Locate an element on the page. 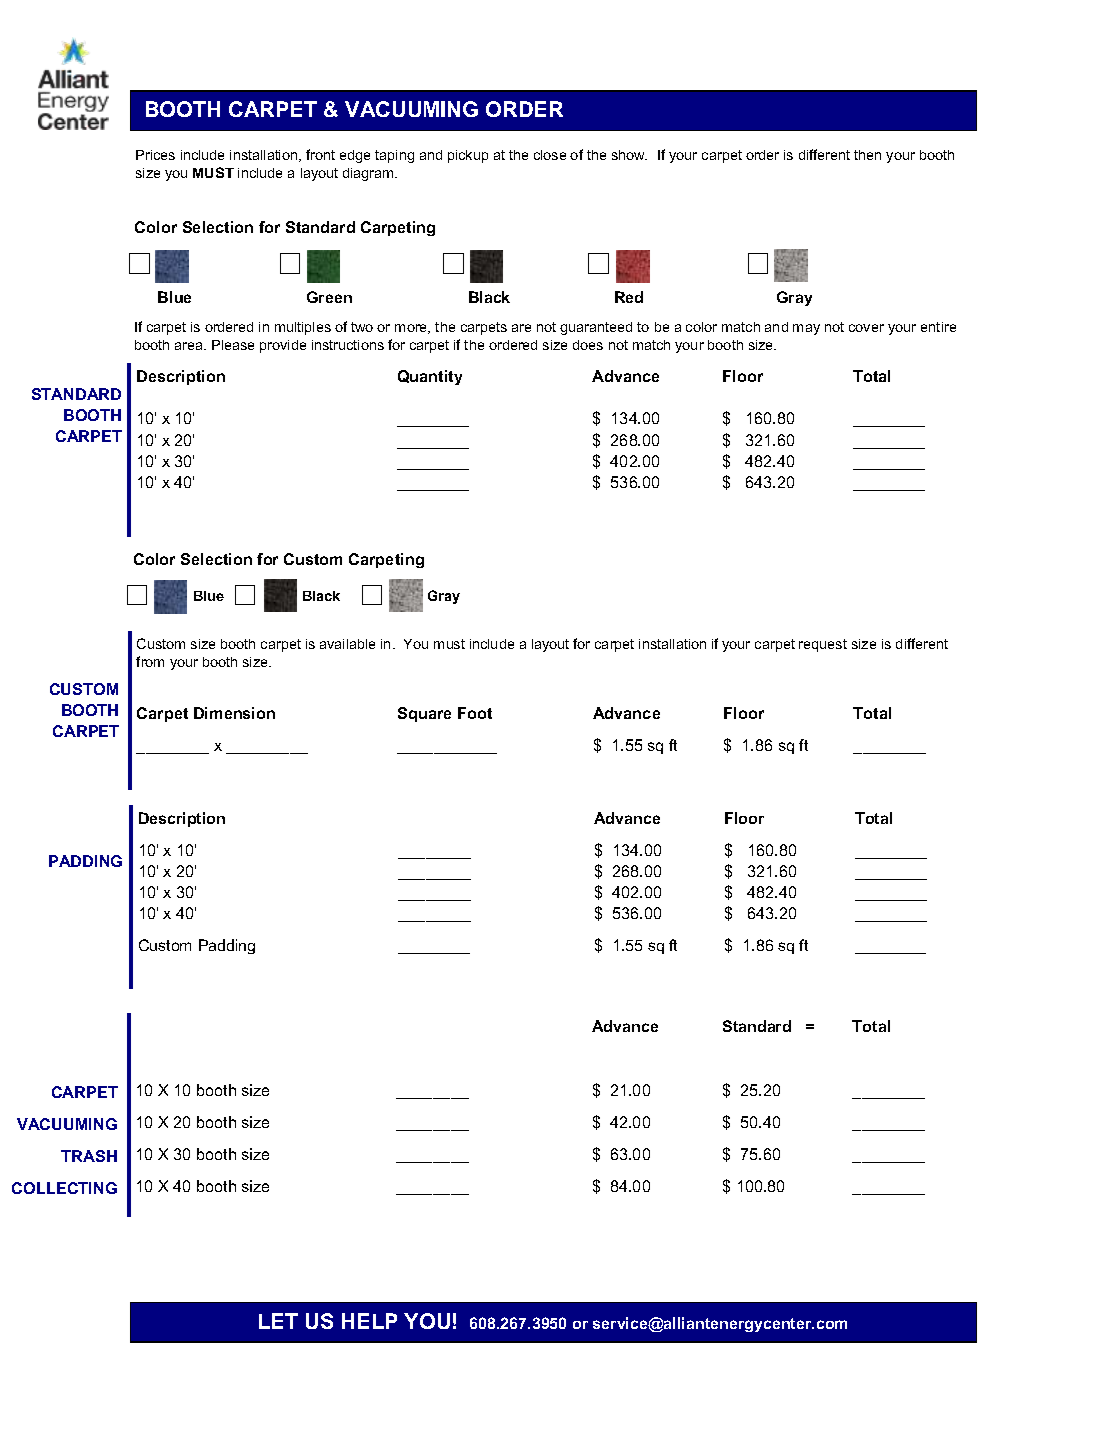  HELP is located at coordinates (369, 1321).
